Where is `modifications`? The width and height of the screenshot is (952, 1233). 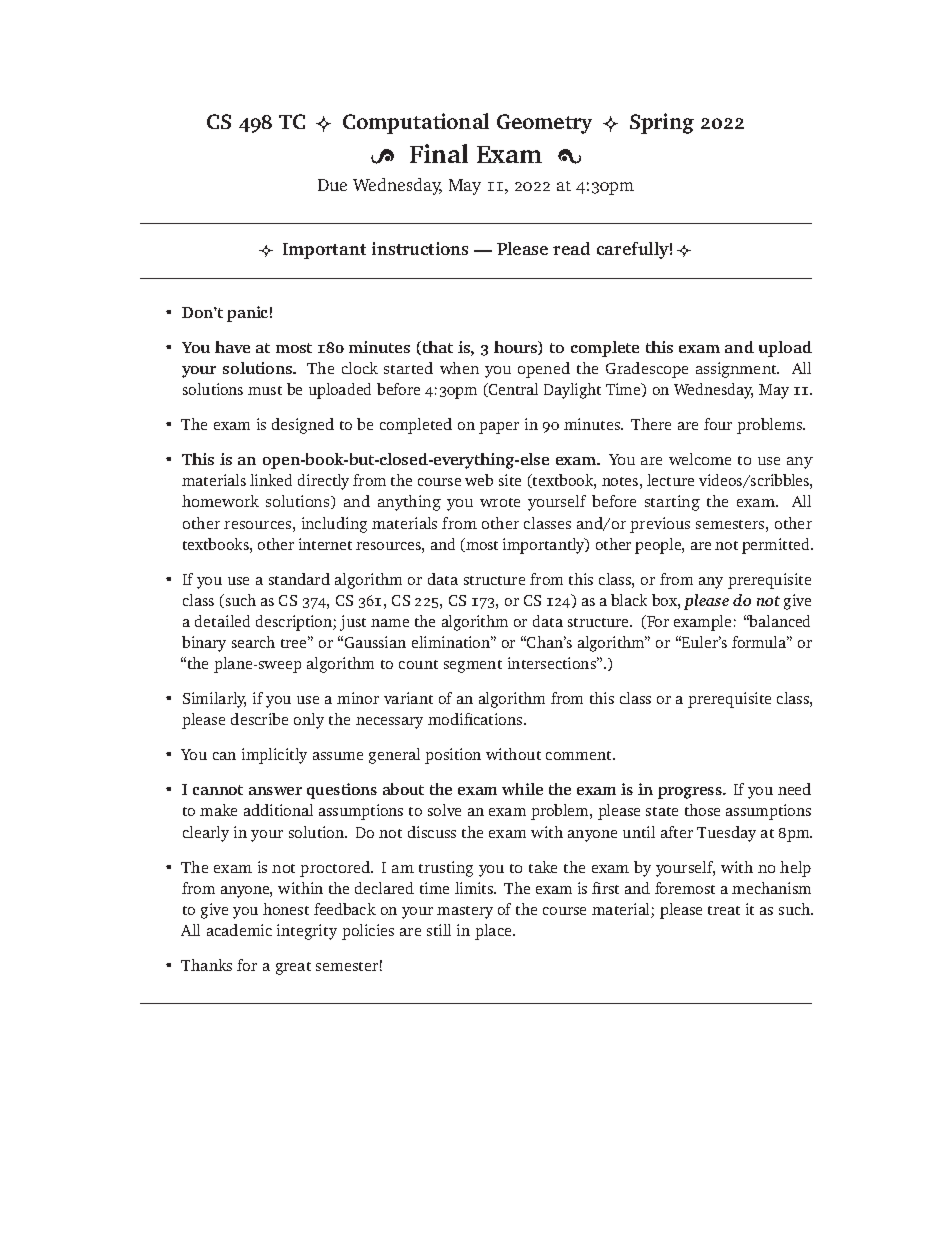
modifications is located at coordinates (476, 719).
